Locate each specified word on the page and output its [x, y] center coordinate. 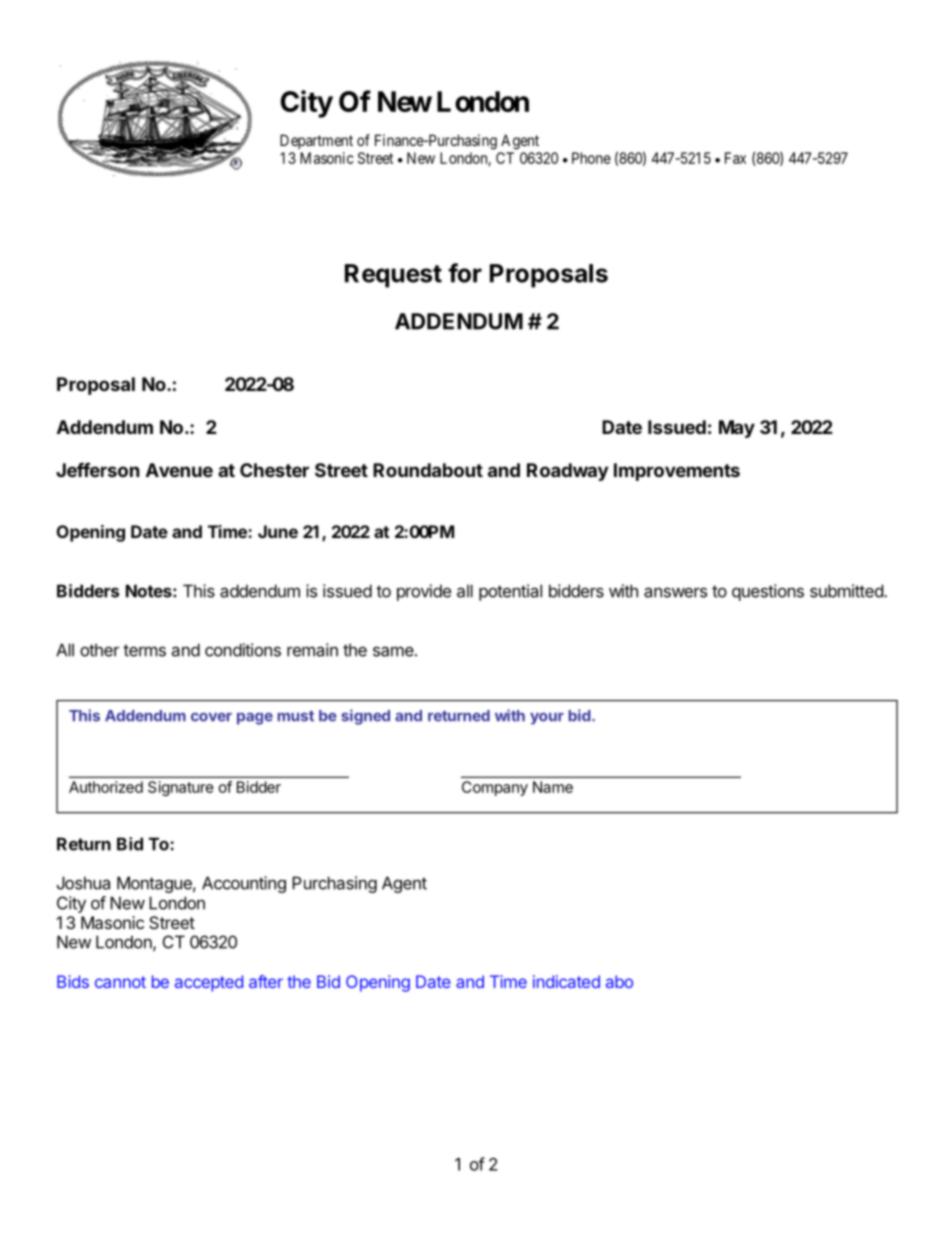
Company [495, 788]
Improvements [677, 472]
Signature [181, 788]
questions [768, 592]
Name [553, 787]
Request [393, 276]
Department [316, 141]
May [737, 429]
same [393, 651]
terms [144, 650]
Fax [735, 158]
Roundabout [428, 470]
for [465, 273]
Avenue [179, 470]
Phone [591, 158]
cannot [120, 982]
